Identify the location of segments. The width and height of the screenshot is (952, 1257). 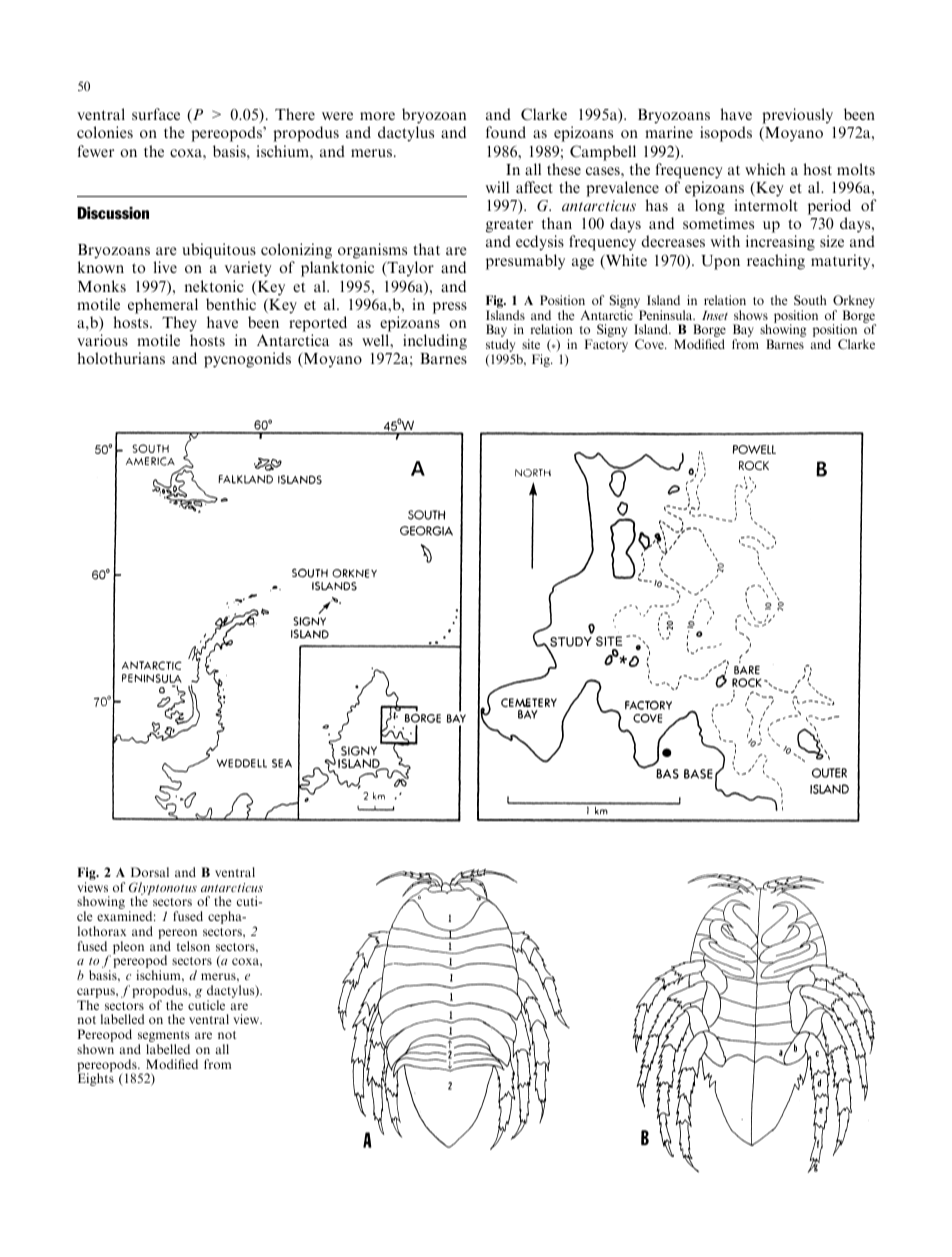
(164, 1038).
